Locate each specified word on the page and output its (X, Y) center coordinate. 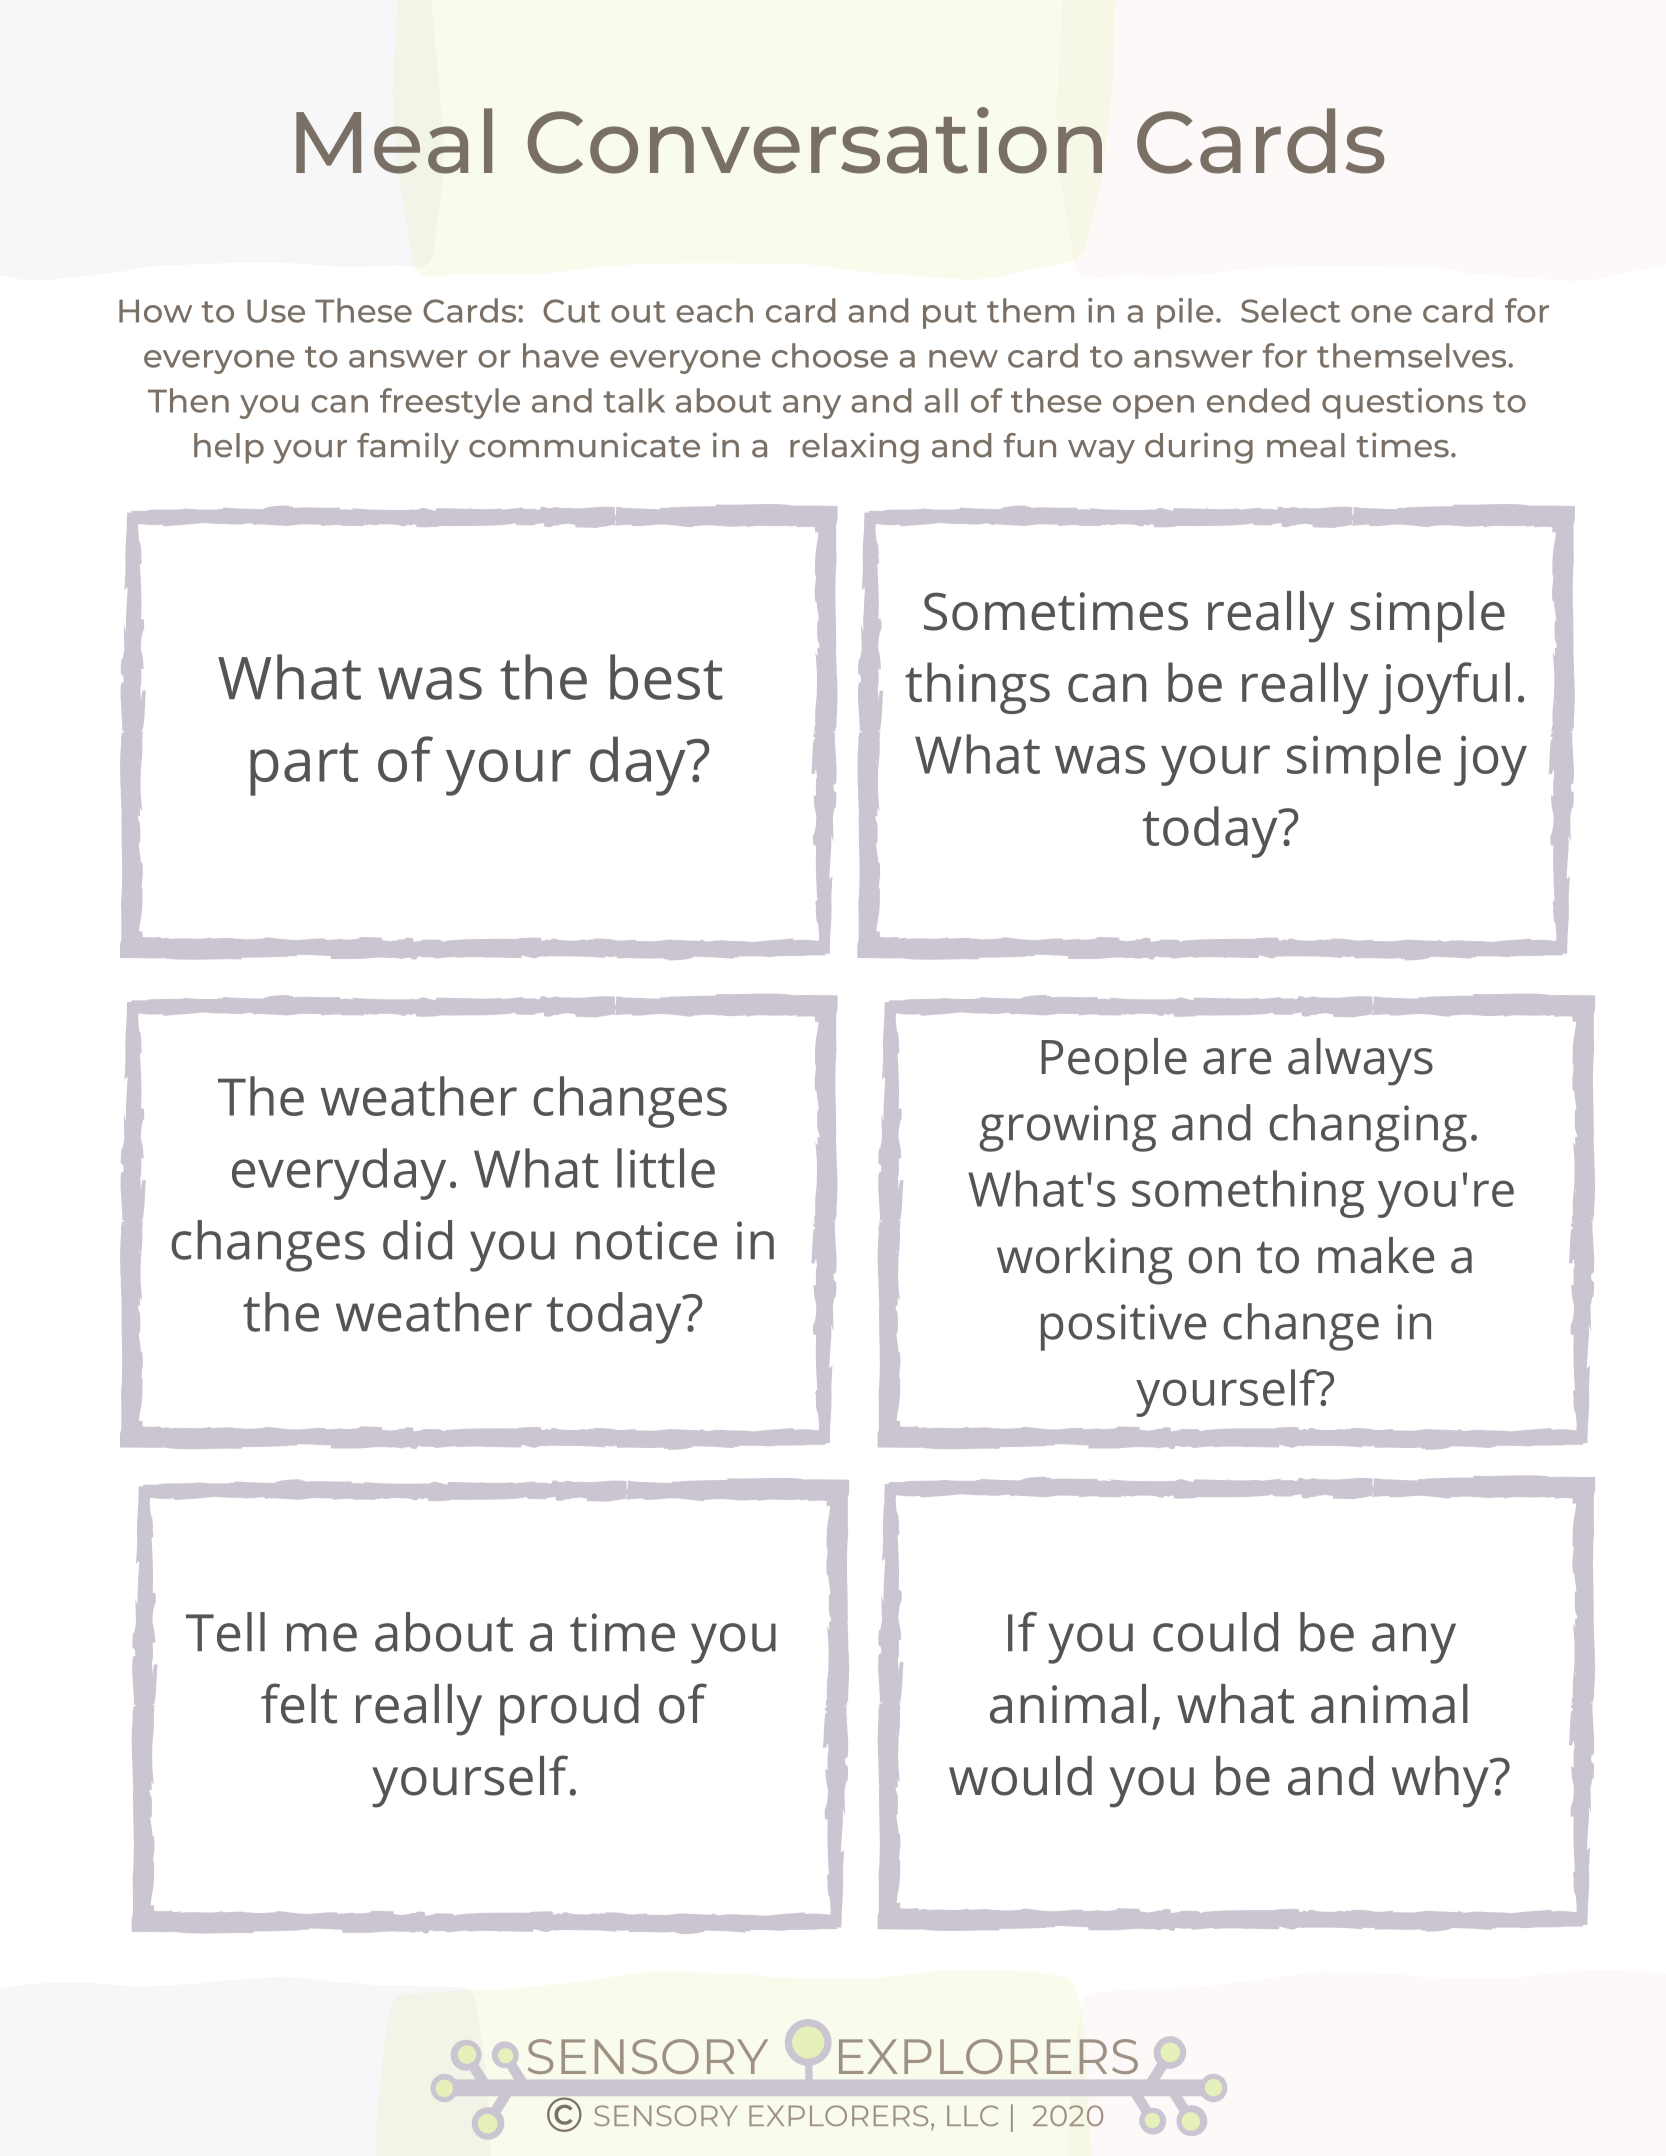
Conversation (815, 140)
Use (276, 311)
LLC (972, 2115)
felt (299, 1703)
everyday (339, 1174)
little (666, 1168)
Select (1290, 310)
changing (1368, 1128)
